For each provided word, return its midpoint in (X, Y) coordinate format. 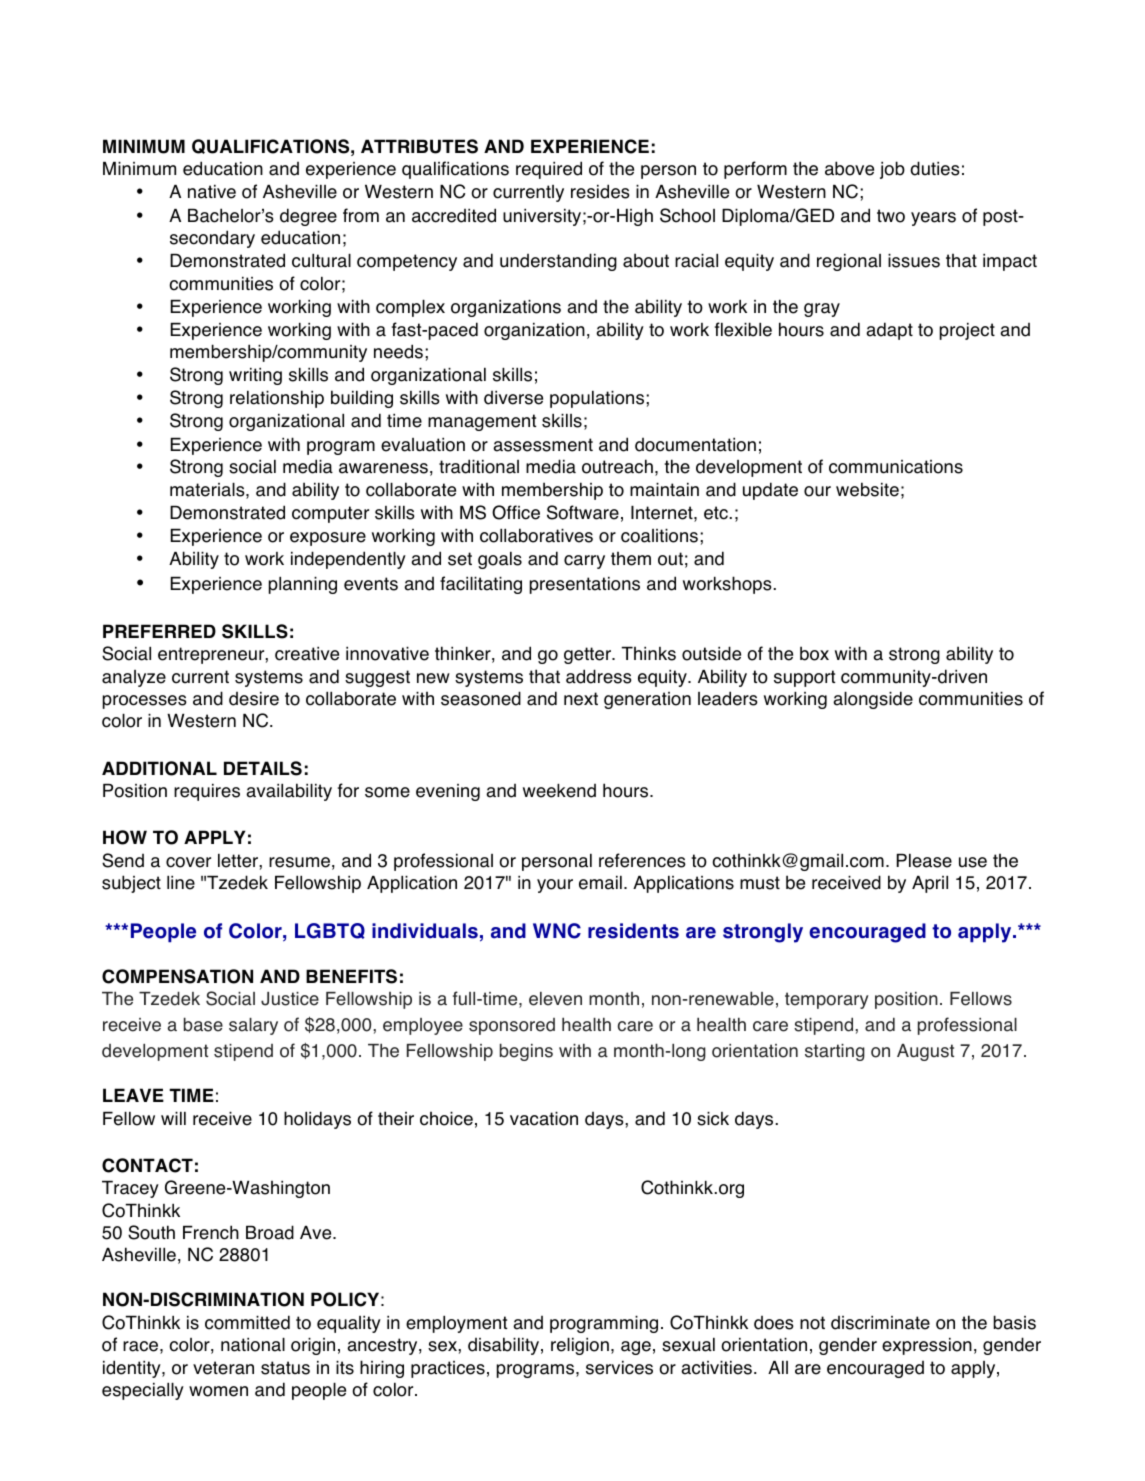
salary (253, 1026)
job (892, 170)
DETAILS (263, 768)
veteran (223, 1368)
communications (896, 467)
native (212, 192)
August (925, 1052)
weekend (559, 791)
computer (330, 514)
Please (924, 861)
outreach (617, 466)
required (549, 170)
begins (526, 1052)
